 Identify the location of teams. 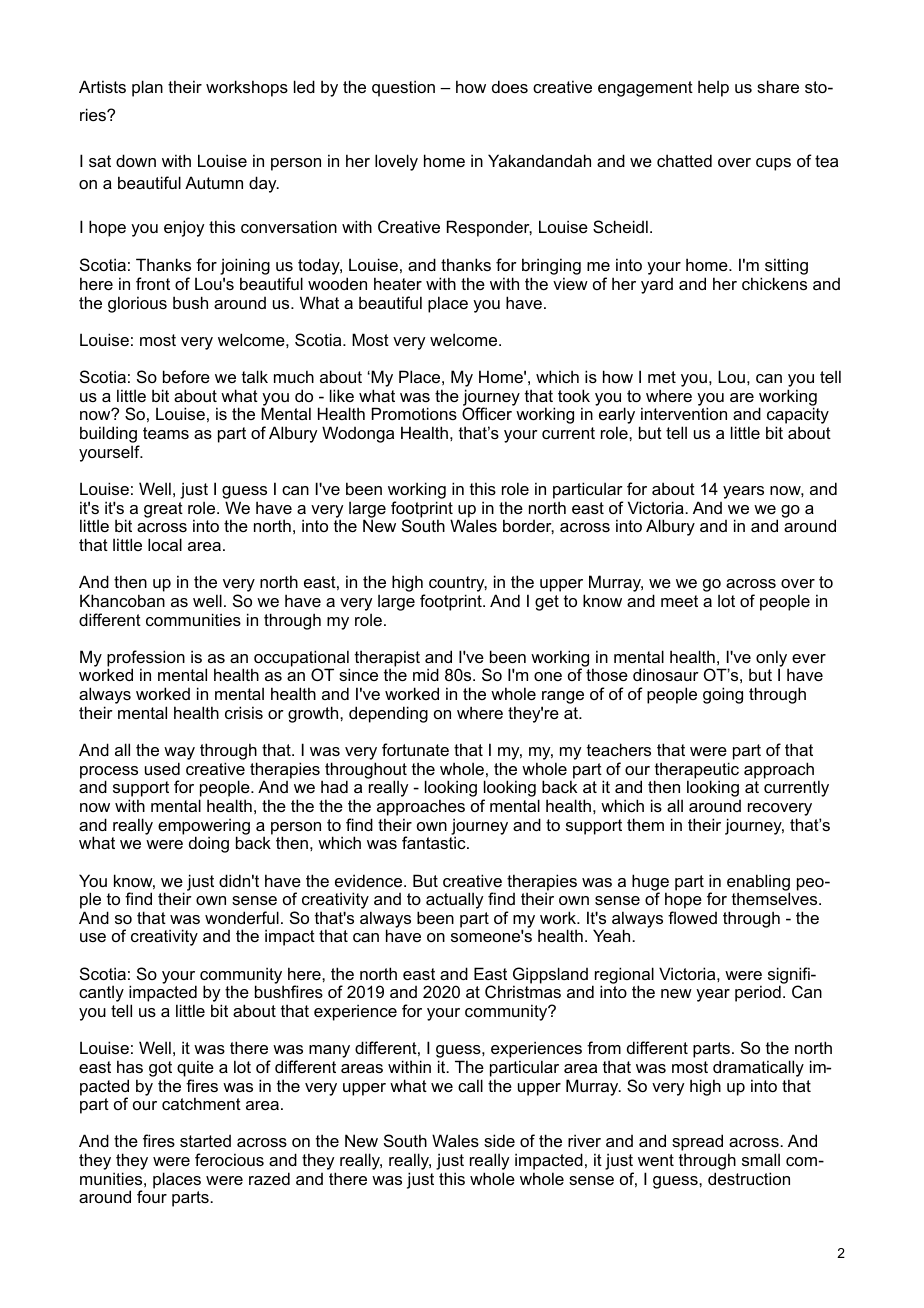
(166, 433).
